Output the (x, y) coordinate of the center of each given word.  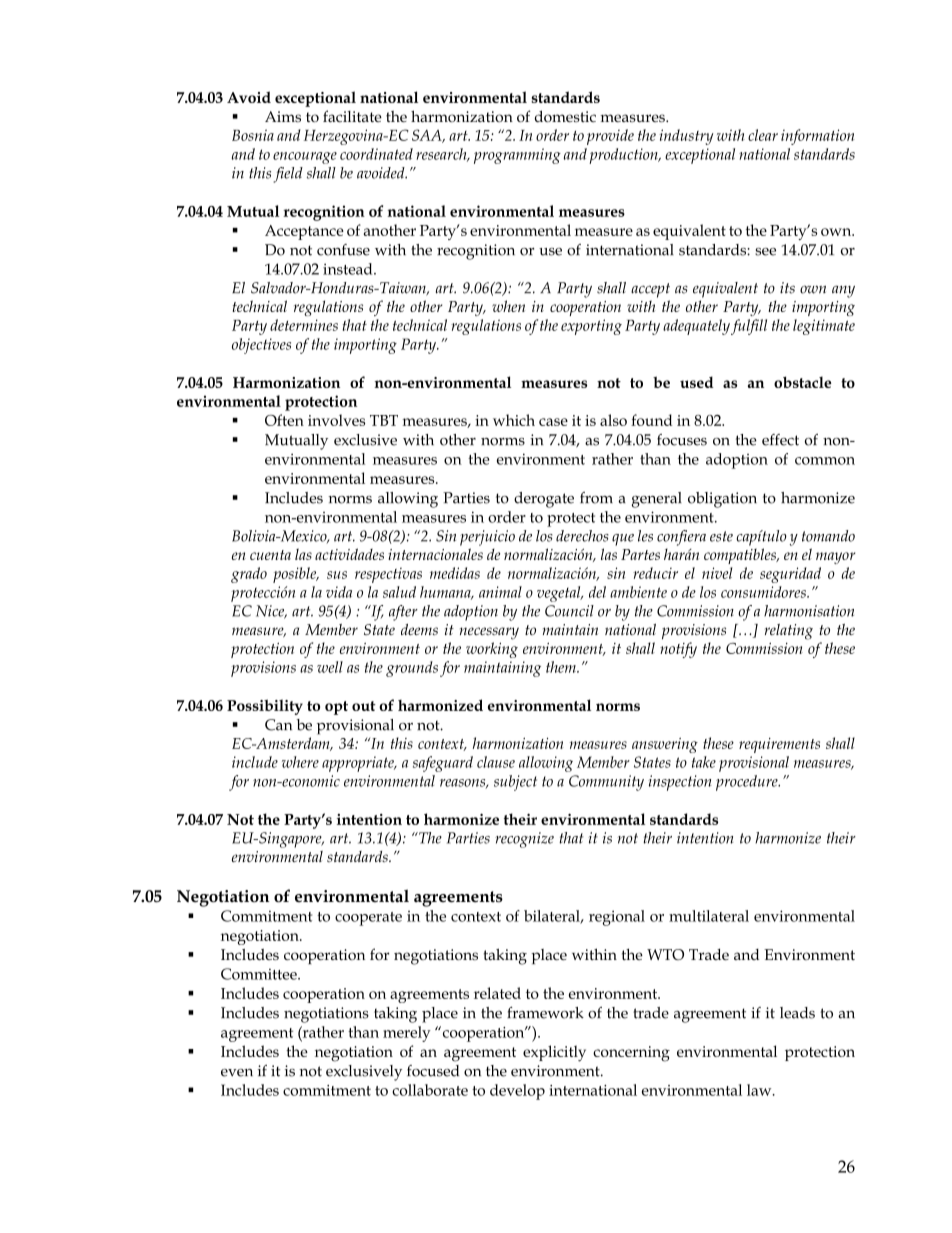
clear (763, 135)
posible (296, 575)
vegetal (560, 594)
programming (517, 156)
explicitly (554, 1053)
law (760, 1090)
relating (789, 632)
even (237, 1073)
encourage (305, 158)
